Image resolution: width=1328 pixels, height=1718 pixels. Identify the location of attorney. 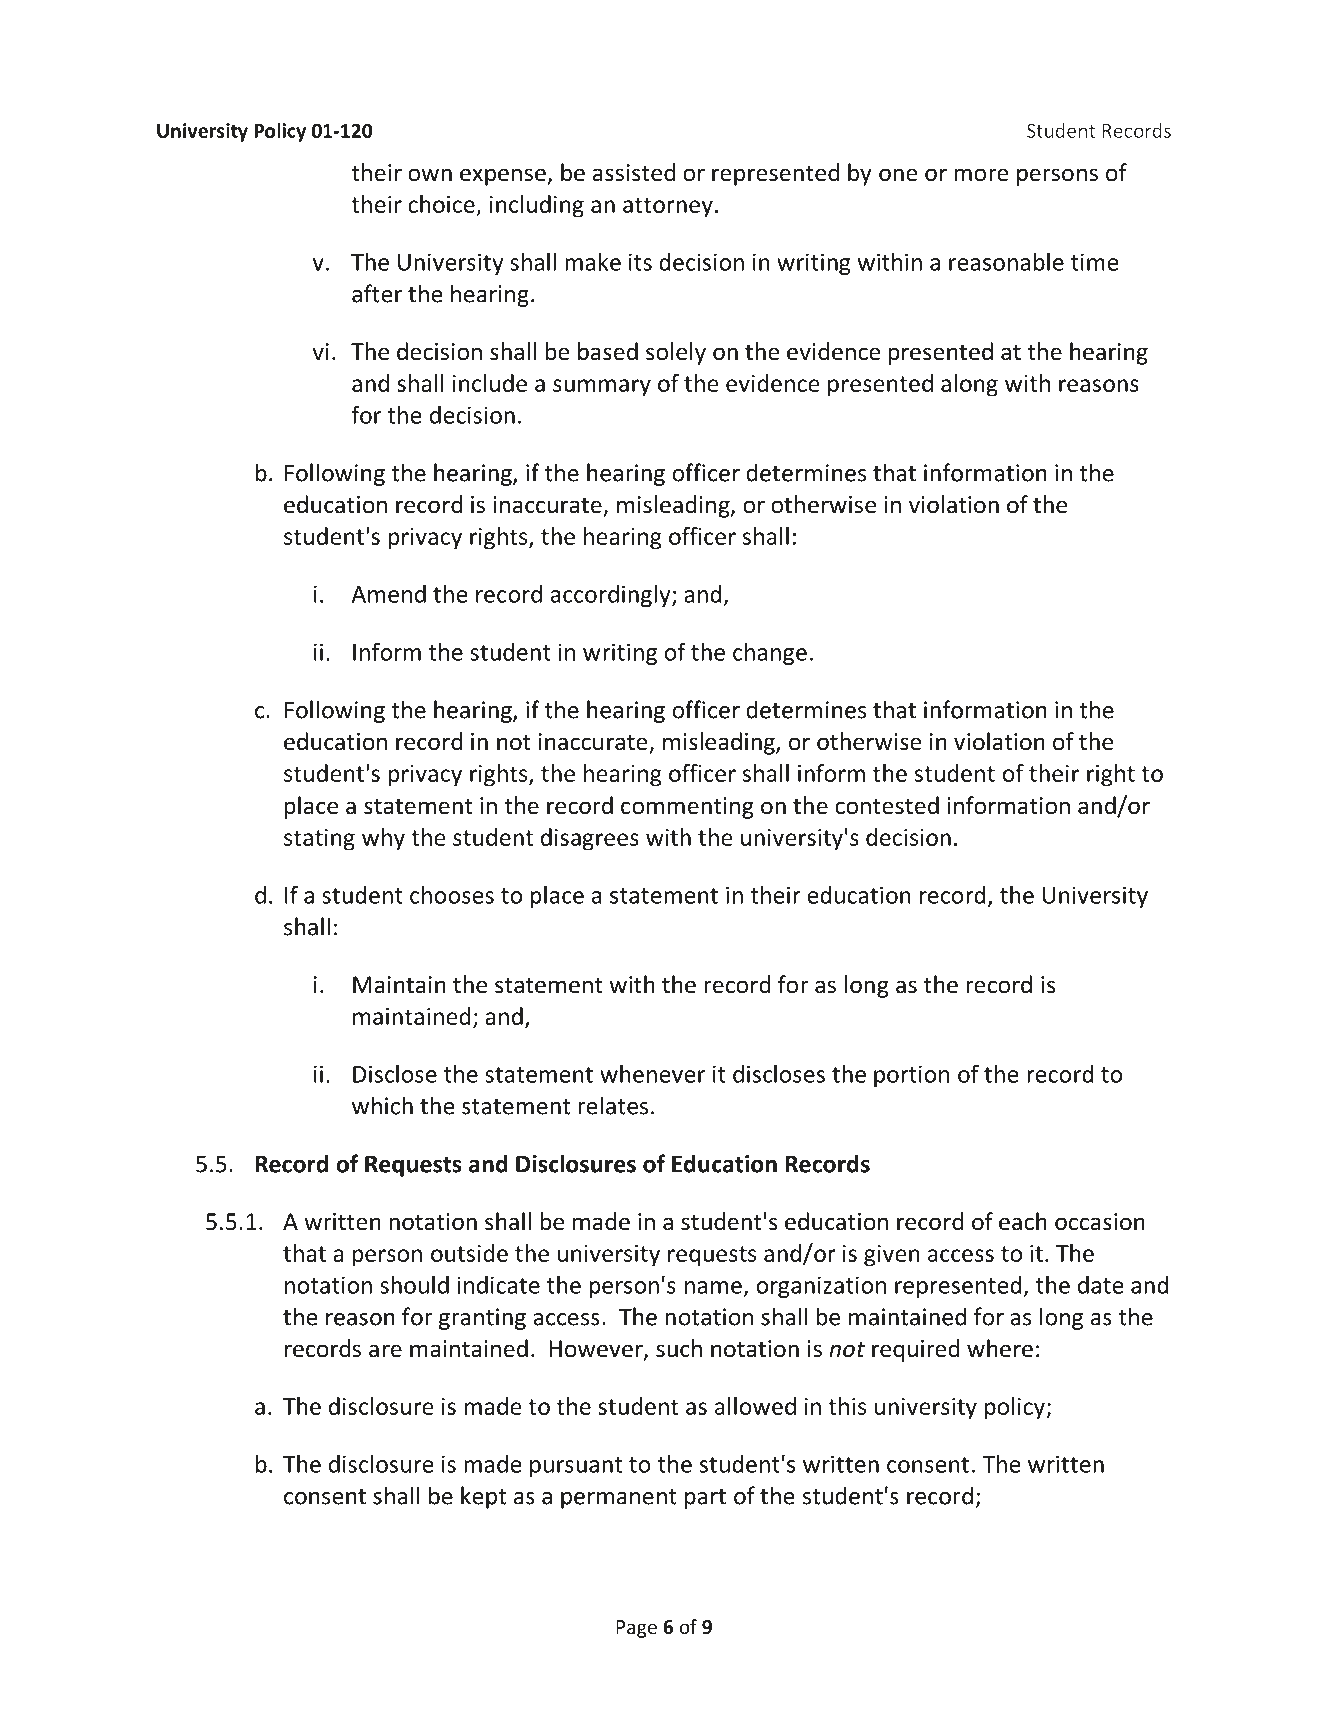
(668, 207).
